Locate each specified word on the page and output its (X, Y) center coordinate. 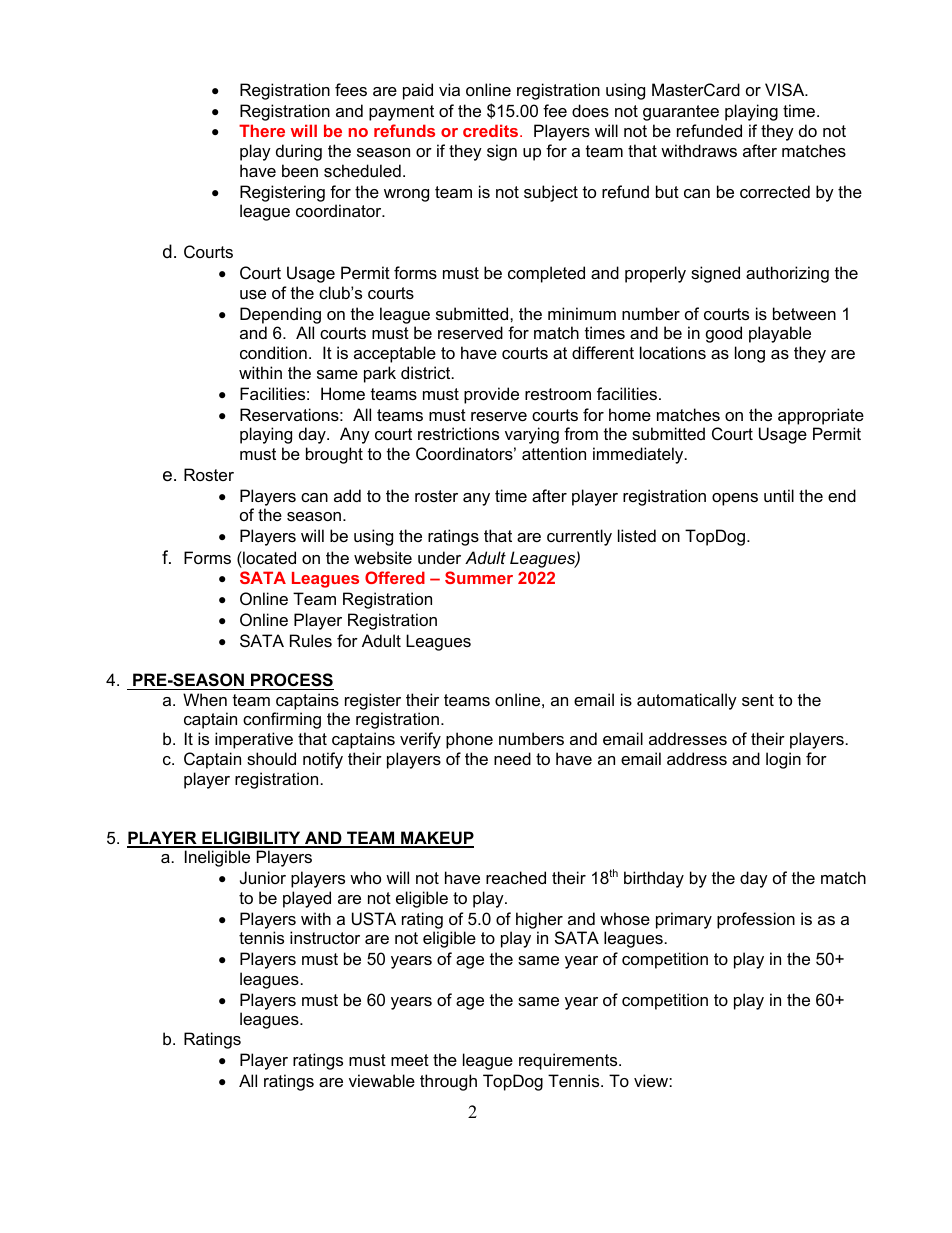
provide (491, 395)
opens (735, 499)
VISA (786, 89)
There (262, 130)
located (268, 557)
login (783, 760)
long (750, 354)
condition (273, 352)
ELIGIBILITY (251, 839)
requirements (569, 1061)
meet (410, 1060)
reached (516, 877)
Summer (479, 577)
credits (492, 130)
